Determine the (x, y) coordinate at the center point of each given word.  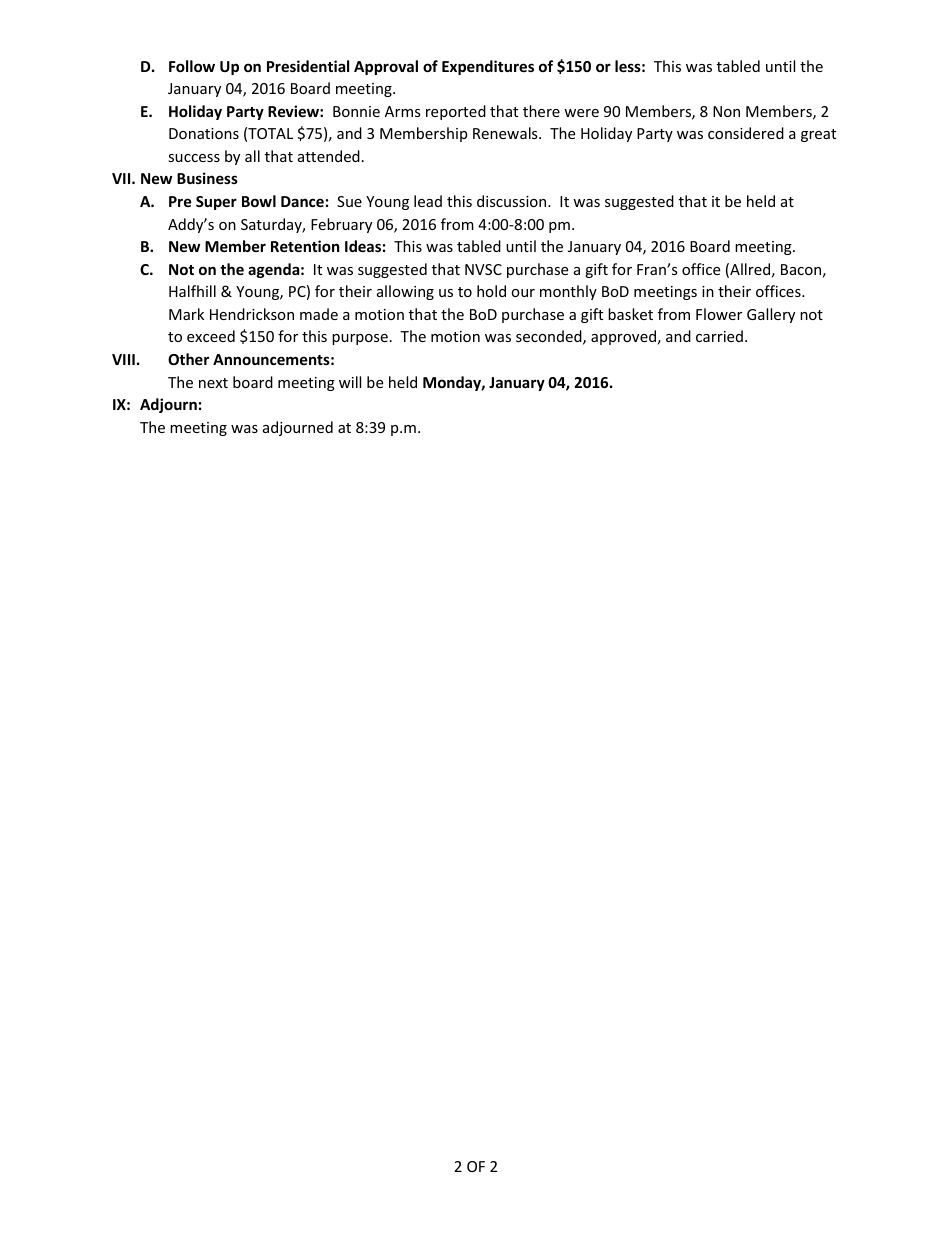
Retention (305, 246)
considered (746, 133)
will (350, 382)
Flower (719, 314)
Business (207, 178)
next (213, 383)
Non (726, 111)
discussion (513, 201)
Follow (192, 66)
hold (491, 291)
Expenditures (488, 67)
